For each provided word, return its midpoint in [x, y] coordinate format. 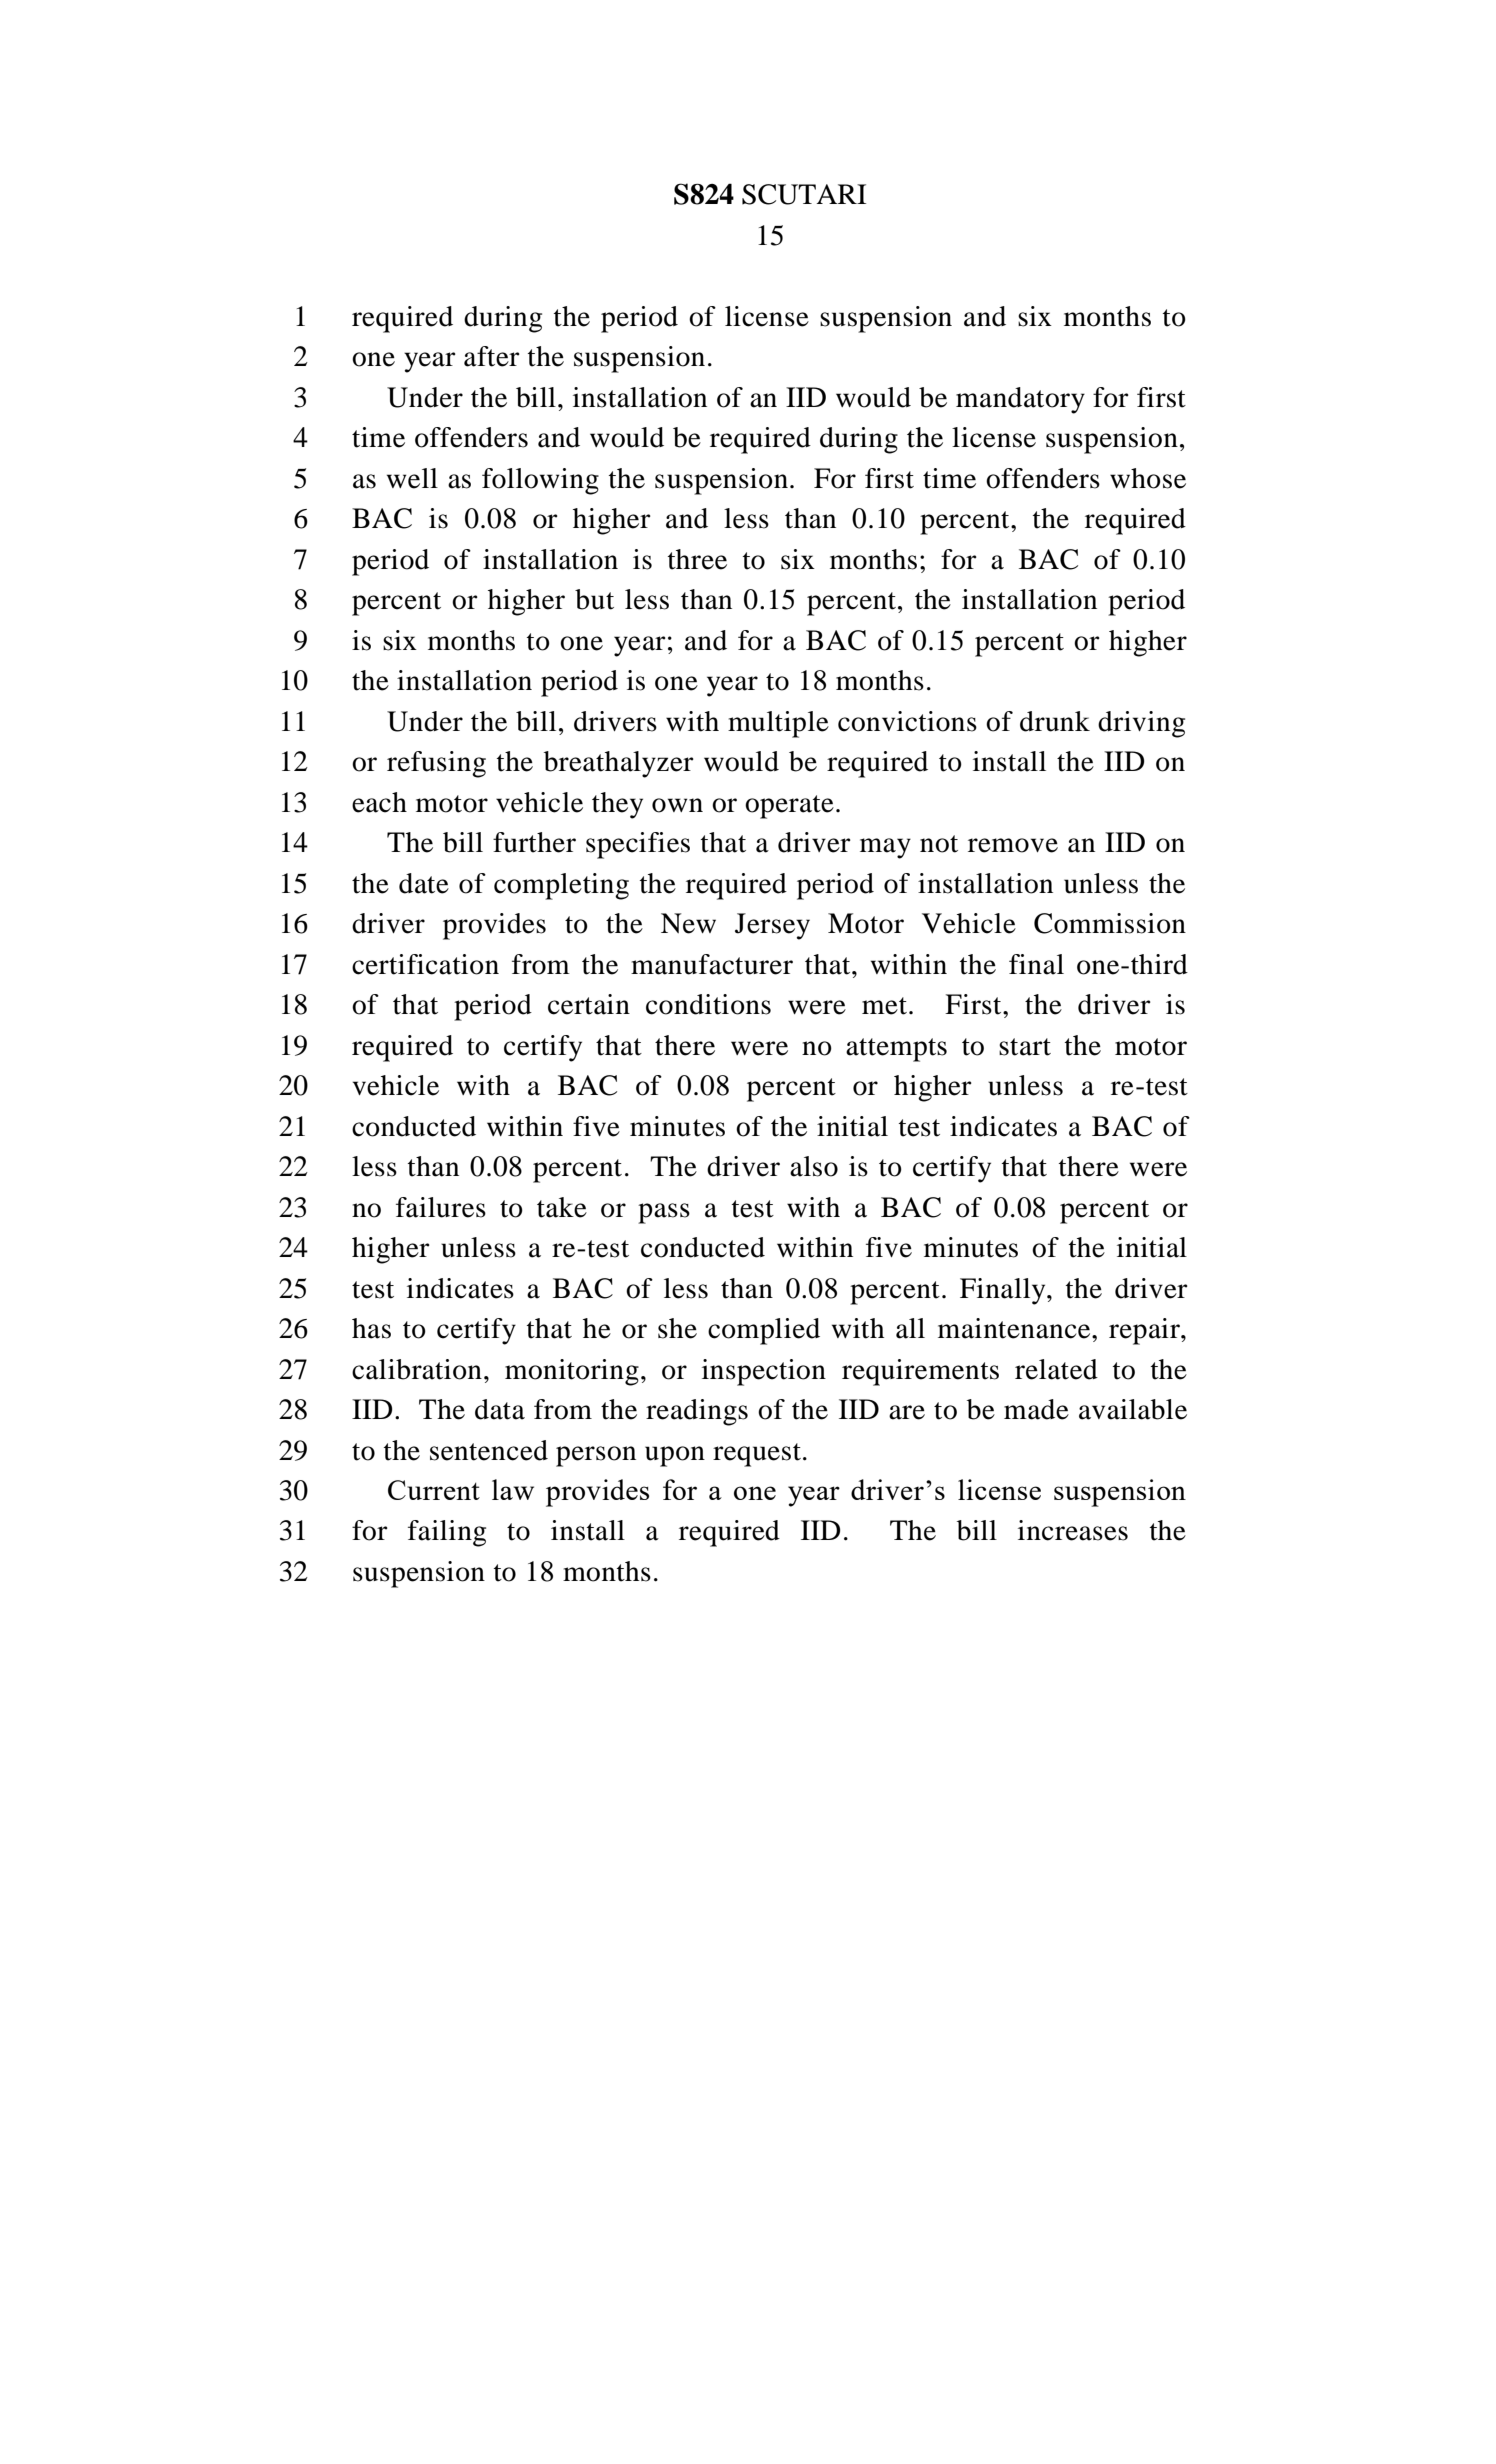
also [814, 1166]
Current [434, 1490]
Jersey [772, 926]
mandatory [1020, 400]
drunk [1055, 721]
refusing [436, 764]
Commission [1110, 923]
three [697, 559]
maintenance [1015, 1328]
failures [441, 1207]
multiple [778, 724]
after [492, 356]
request [757, 1455]
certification [425, 964]
